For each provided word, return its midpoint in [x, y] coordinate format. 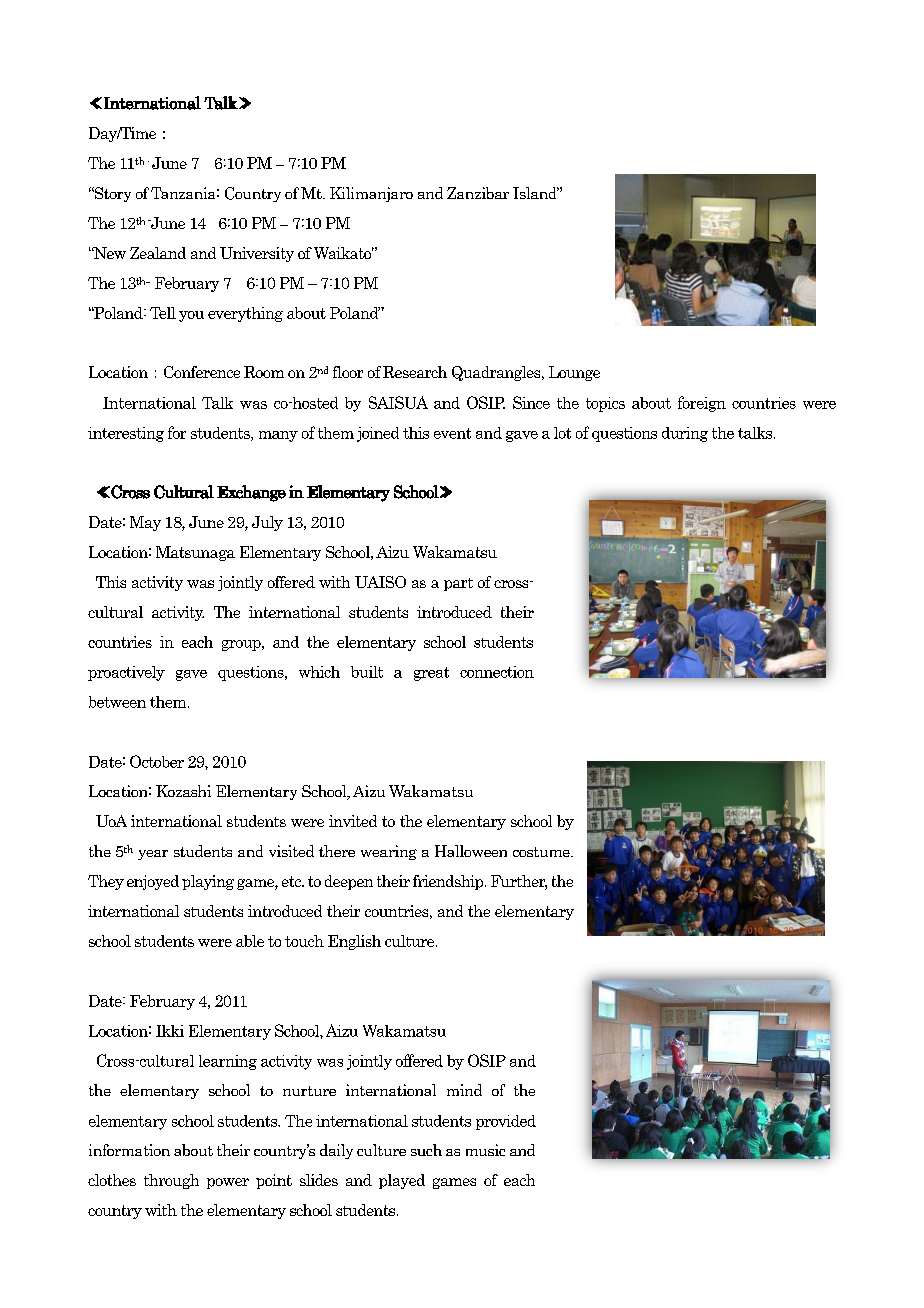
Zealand [158, 253]
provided [506, 1122]
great [431, 674]
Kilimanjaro [371, 194]
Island [536, 193]
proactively [126, 673]
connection [497, 672]
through [171, 1181]
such [426, 1150]
